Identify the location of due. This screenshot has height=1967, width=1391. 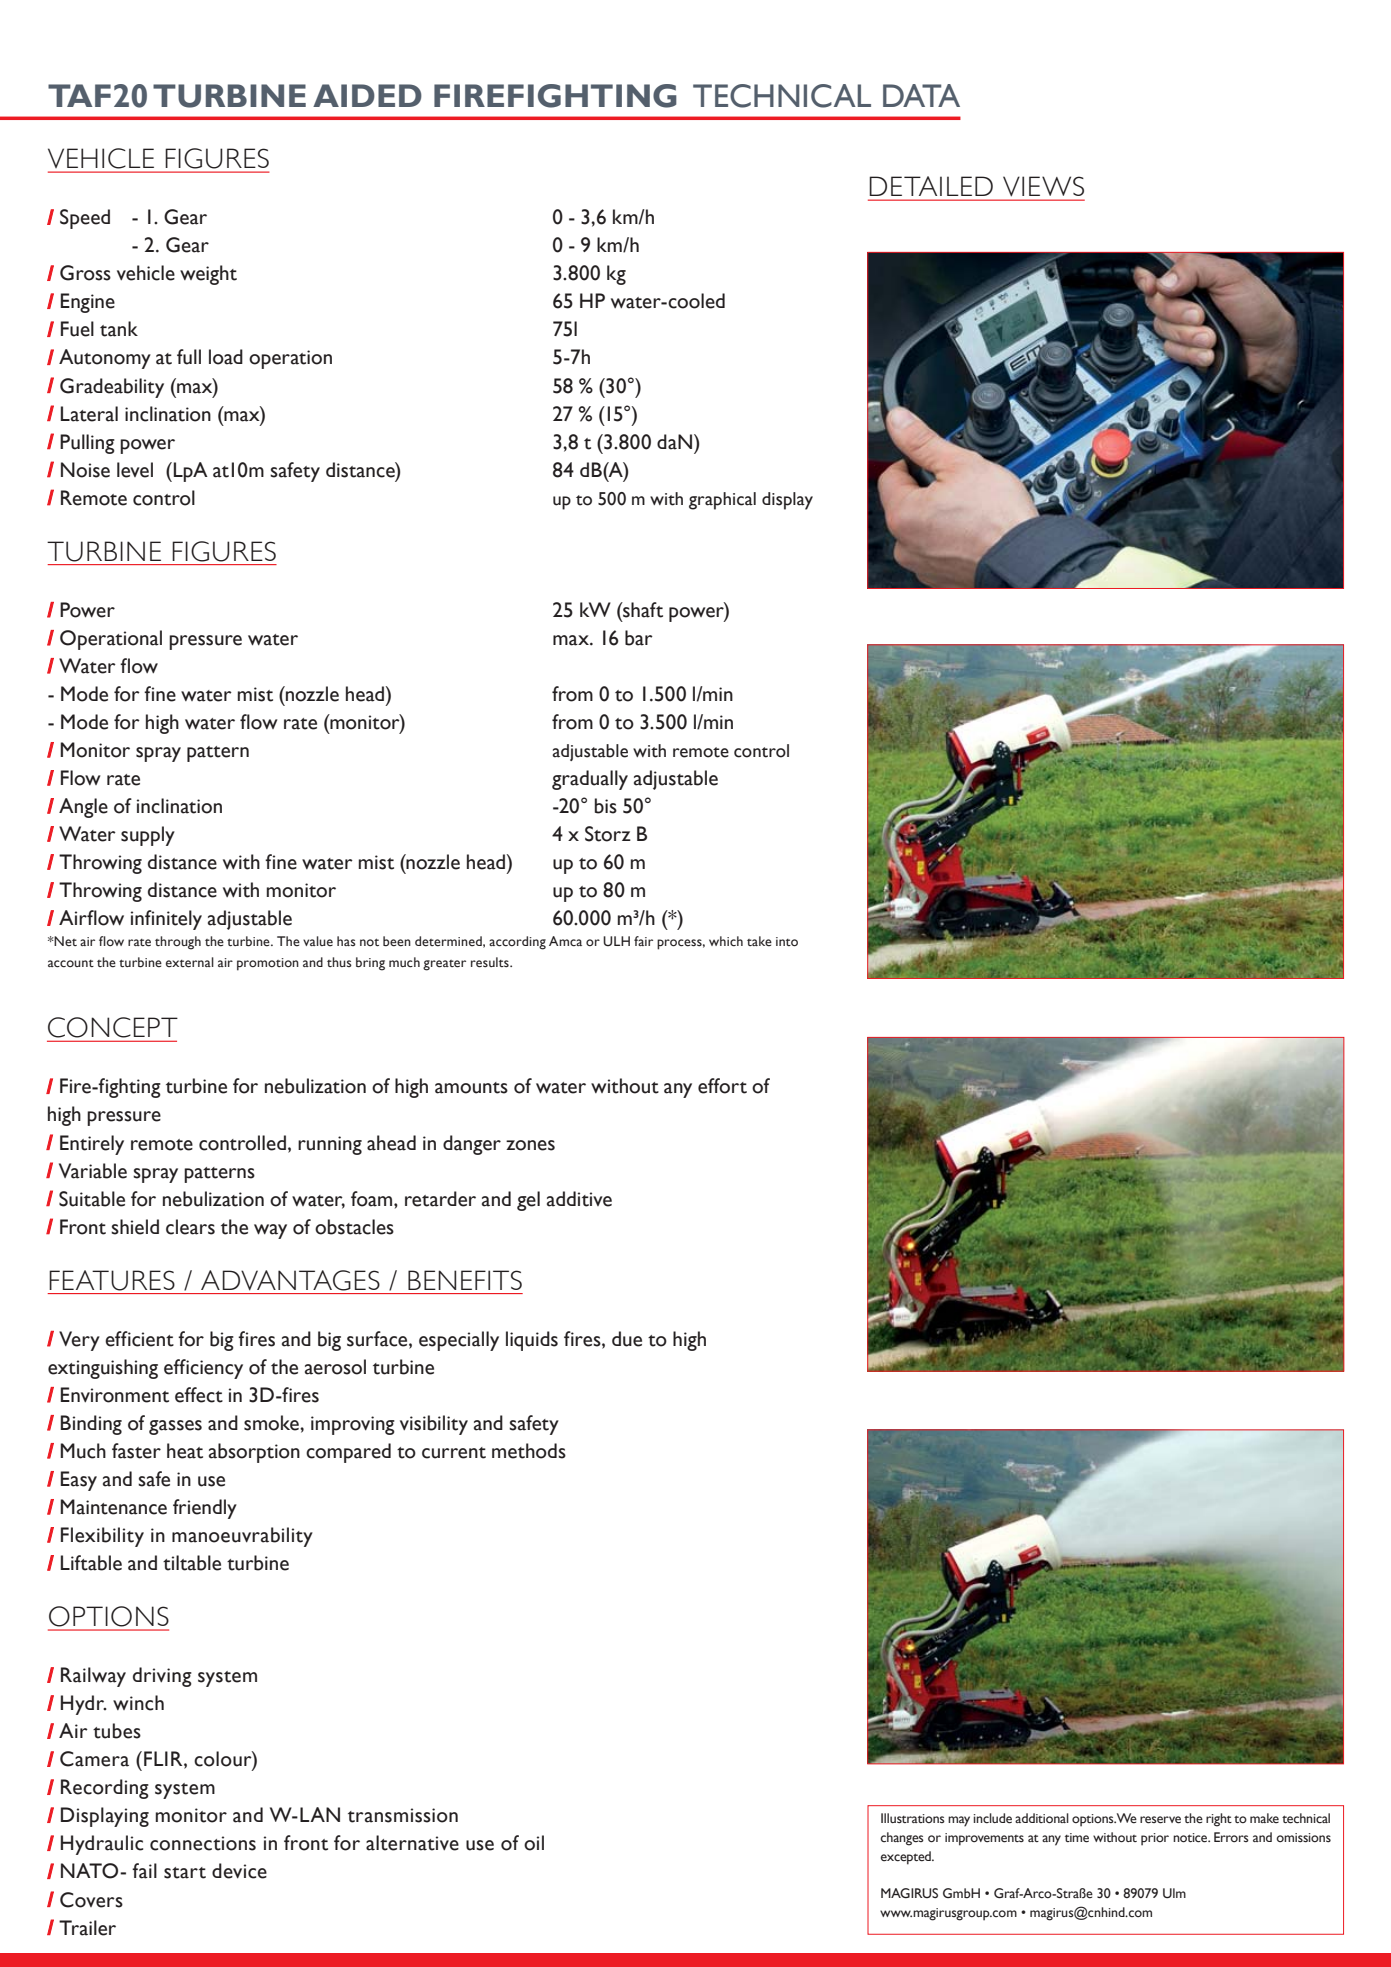
(627, 1339).
